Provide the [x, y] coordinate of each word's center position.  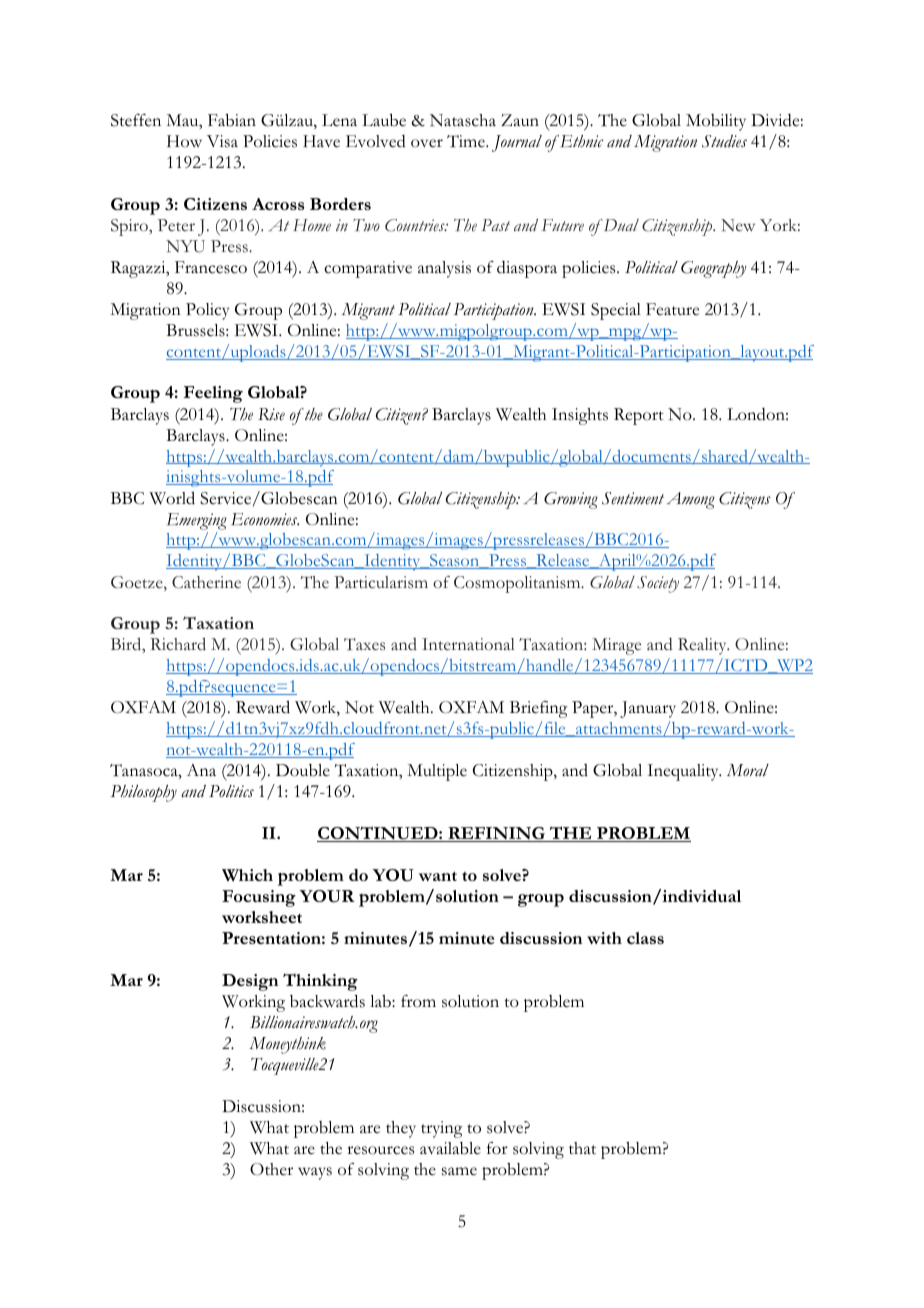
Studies [724, 141]
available [450, 1148]
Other [271, 1169]
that [582, 1148]
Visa [222, 141]
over [427, 143]
